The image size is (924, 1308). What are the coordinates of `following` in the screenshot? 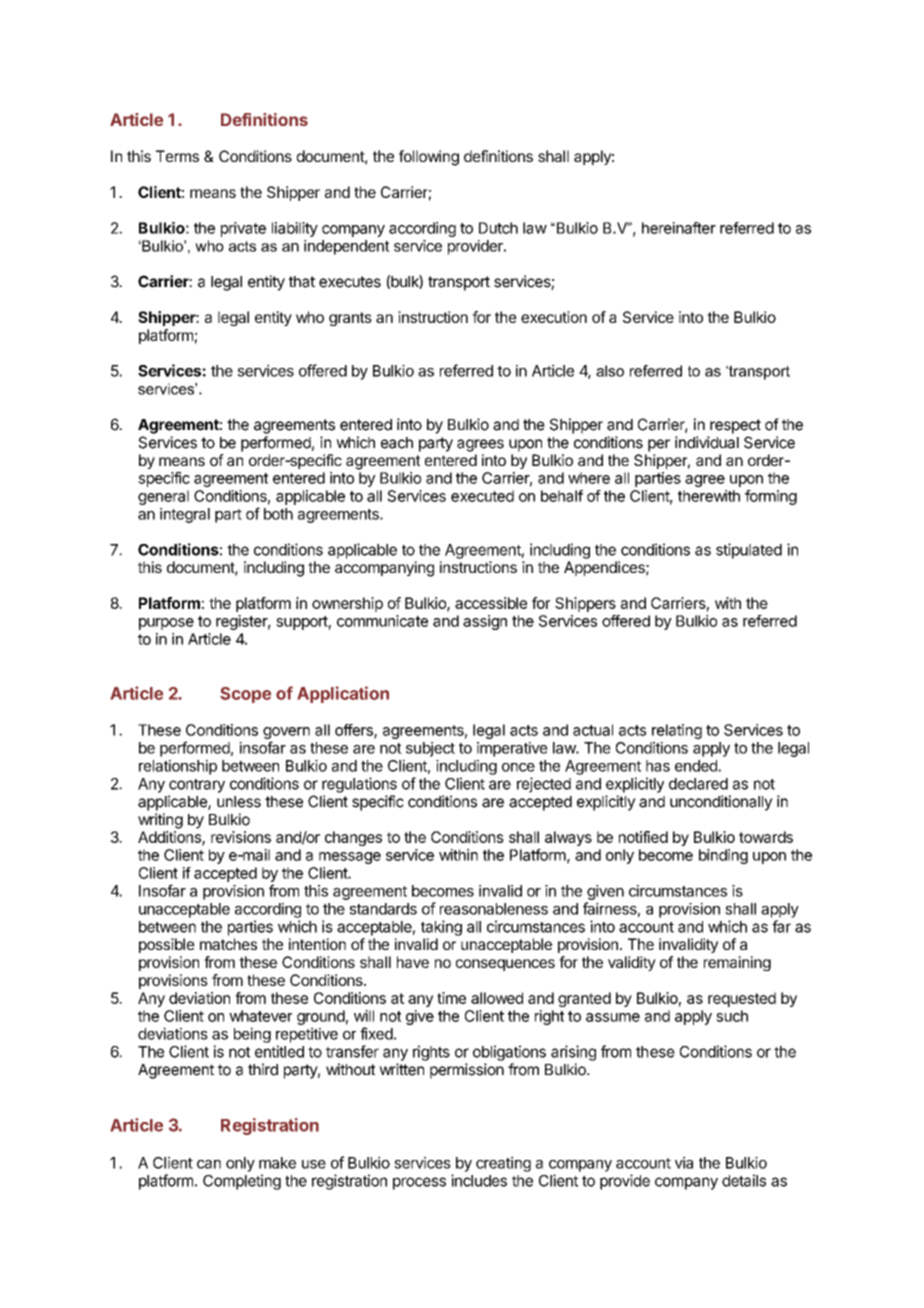 It's located at (429, 158).
